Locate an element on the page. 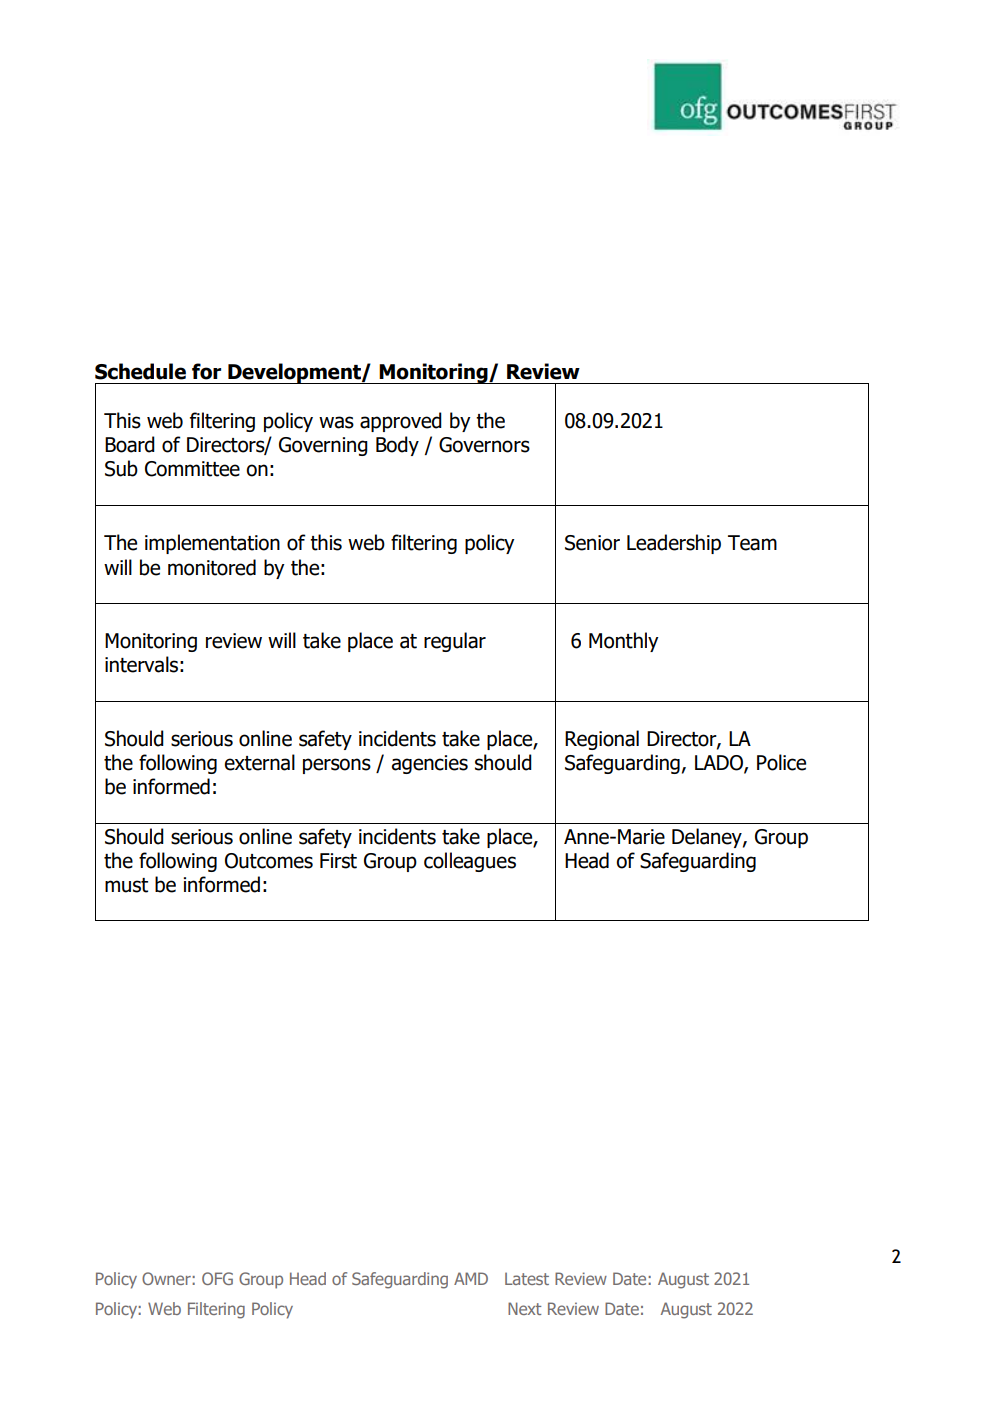 The image size is (996, 1409). approved is located at coordinates (401, 422).
